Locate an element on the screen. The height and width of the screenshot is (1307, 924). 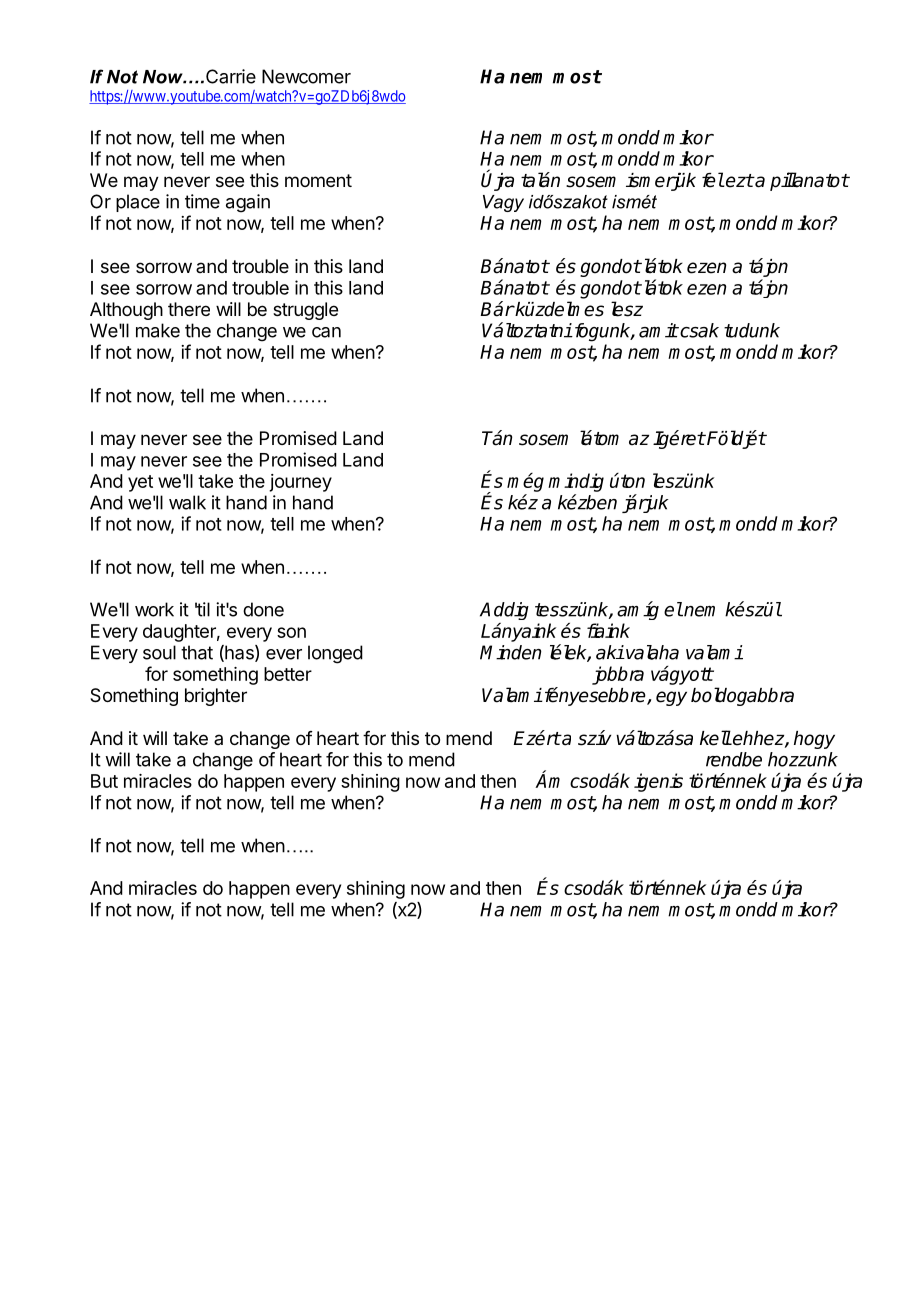
But is located at coordinates (104, 781).
